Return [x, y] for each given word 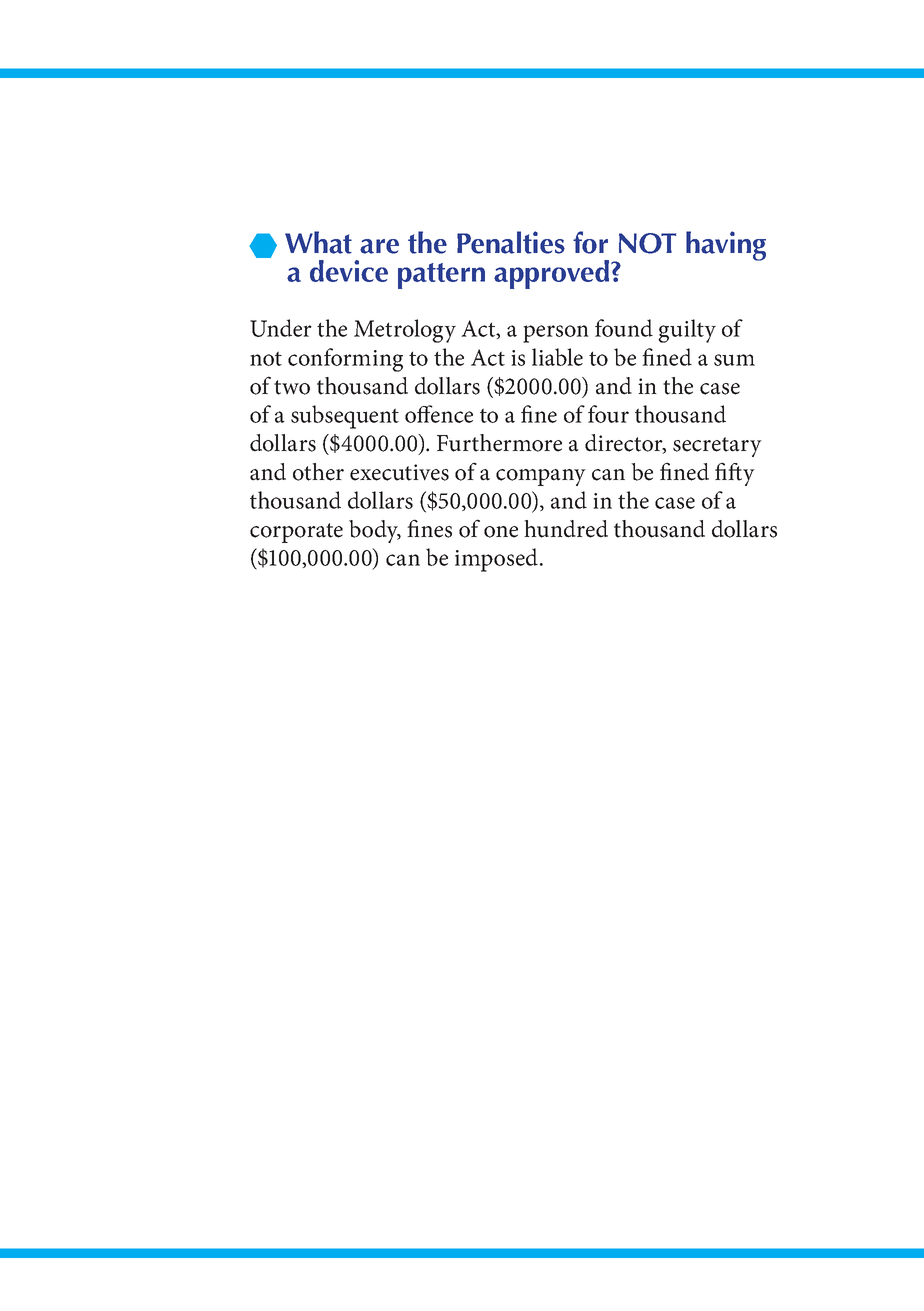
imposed [496, 560]
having [726, 246]
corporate [296, 533]
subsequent [345, 417]
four [608, 414]
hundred [566, 529]
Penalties [511, 242]
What [318, 242]
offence [439, 414]
